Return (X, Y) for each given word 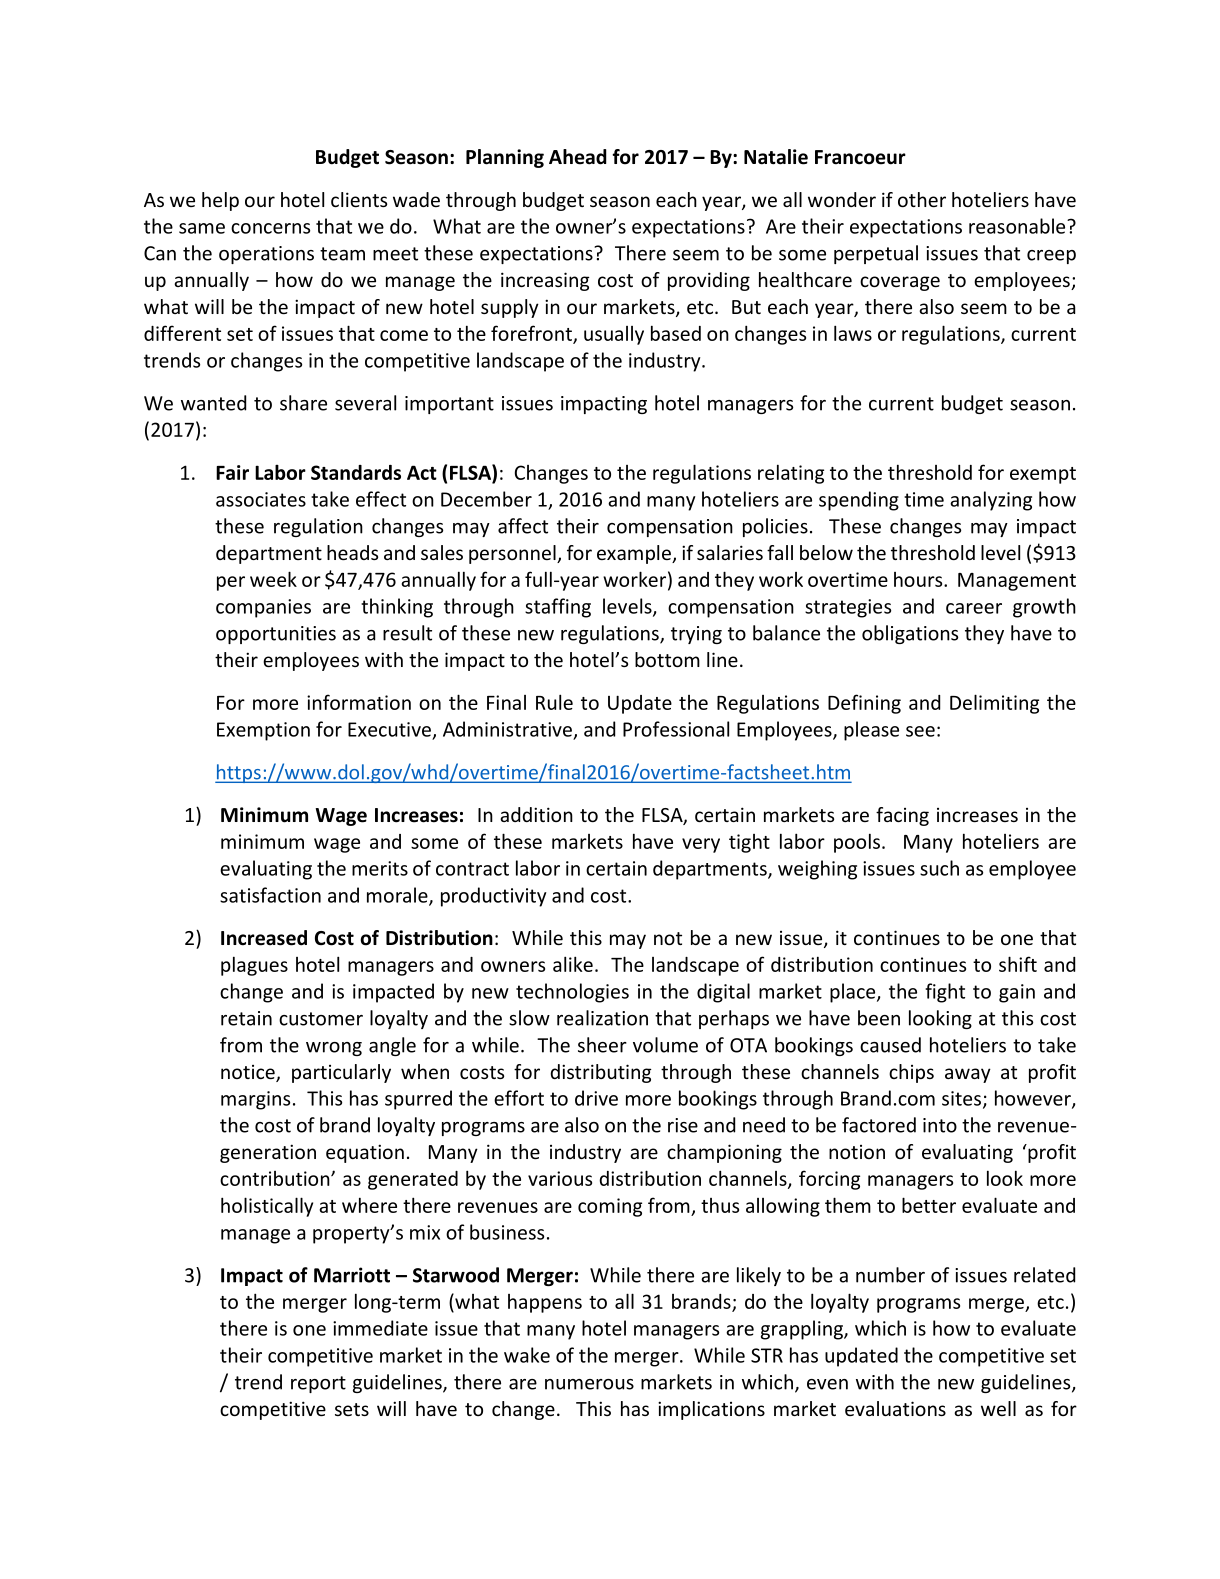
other (922, 199)
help (220, 201)
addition (536, 814)
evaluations (895, 1408)
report (318, 1384)
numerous (589, 1384)
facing (902, 816)
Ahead (578, 157)
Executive (389, 729)
